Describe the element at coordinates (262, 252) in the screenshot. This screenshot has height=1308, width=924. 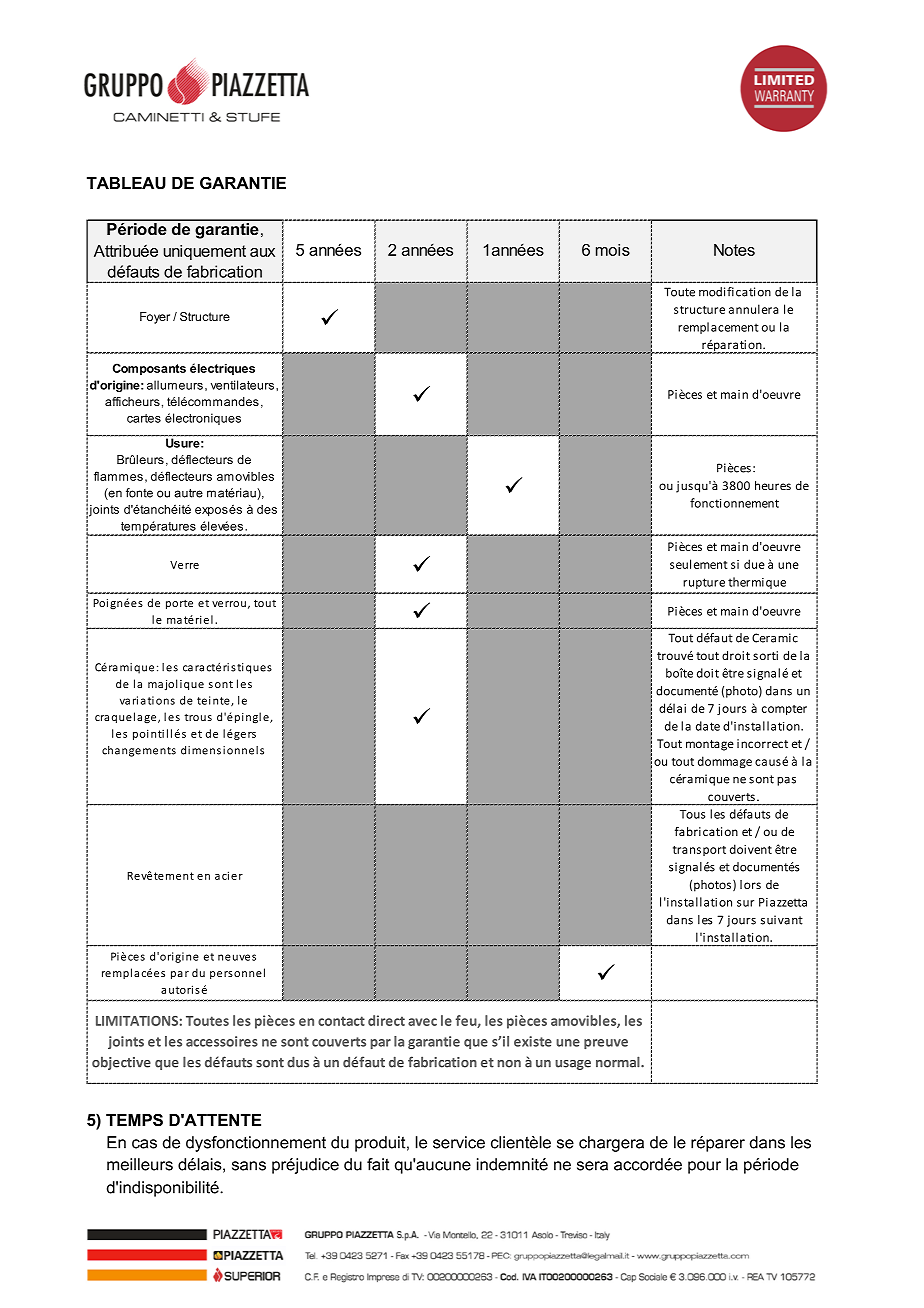
I see `aux` at that location.
